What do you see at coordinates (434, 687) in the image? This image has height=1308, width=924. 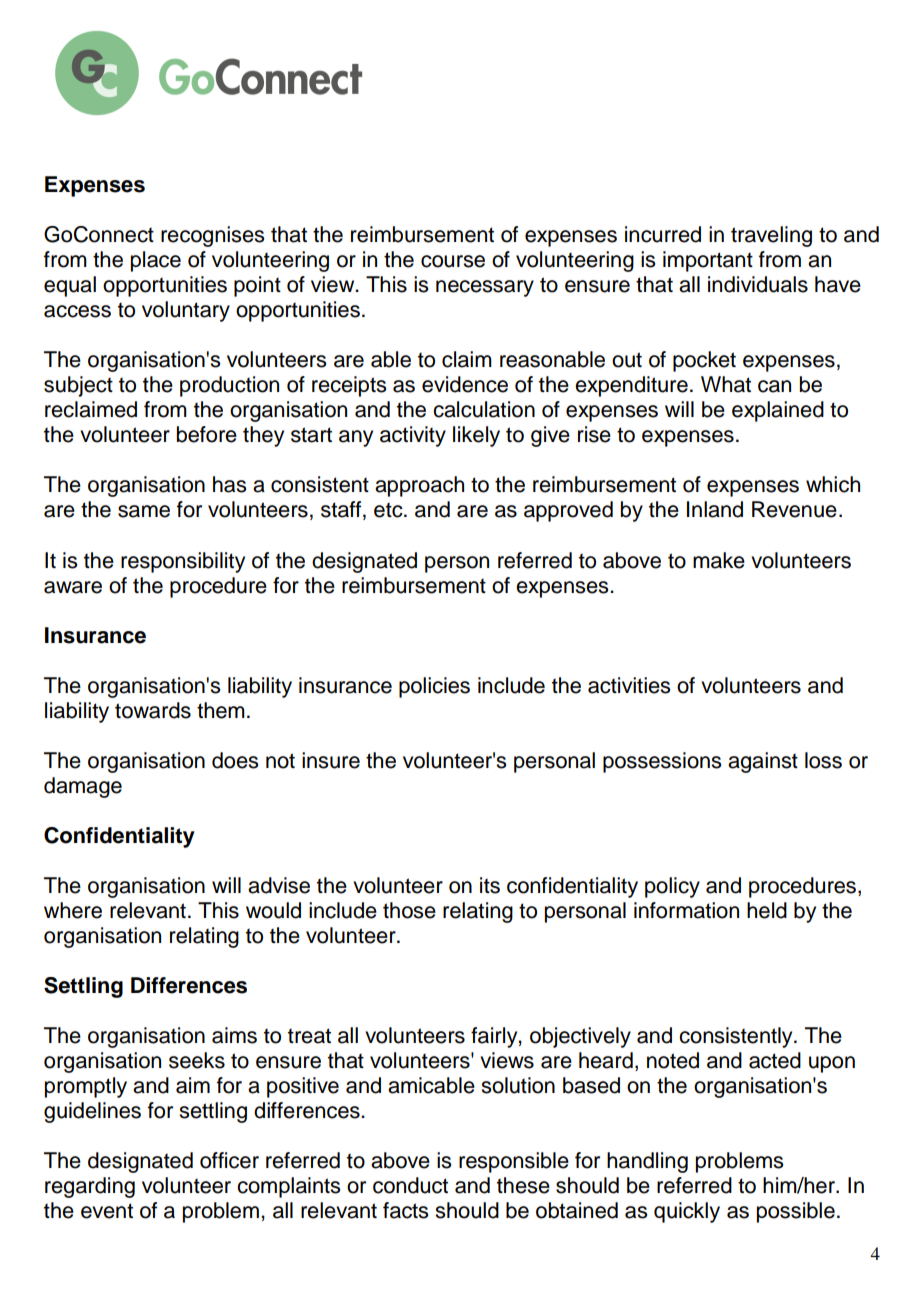 I see `policies` at bounding box center [434, 687].
